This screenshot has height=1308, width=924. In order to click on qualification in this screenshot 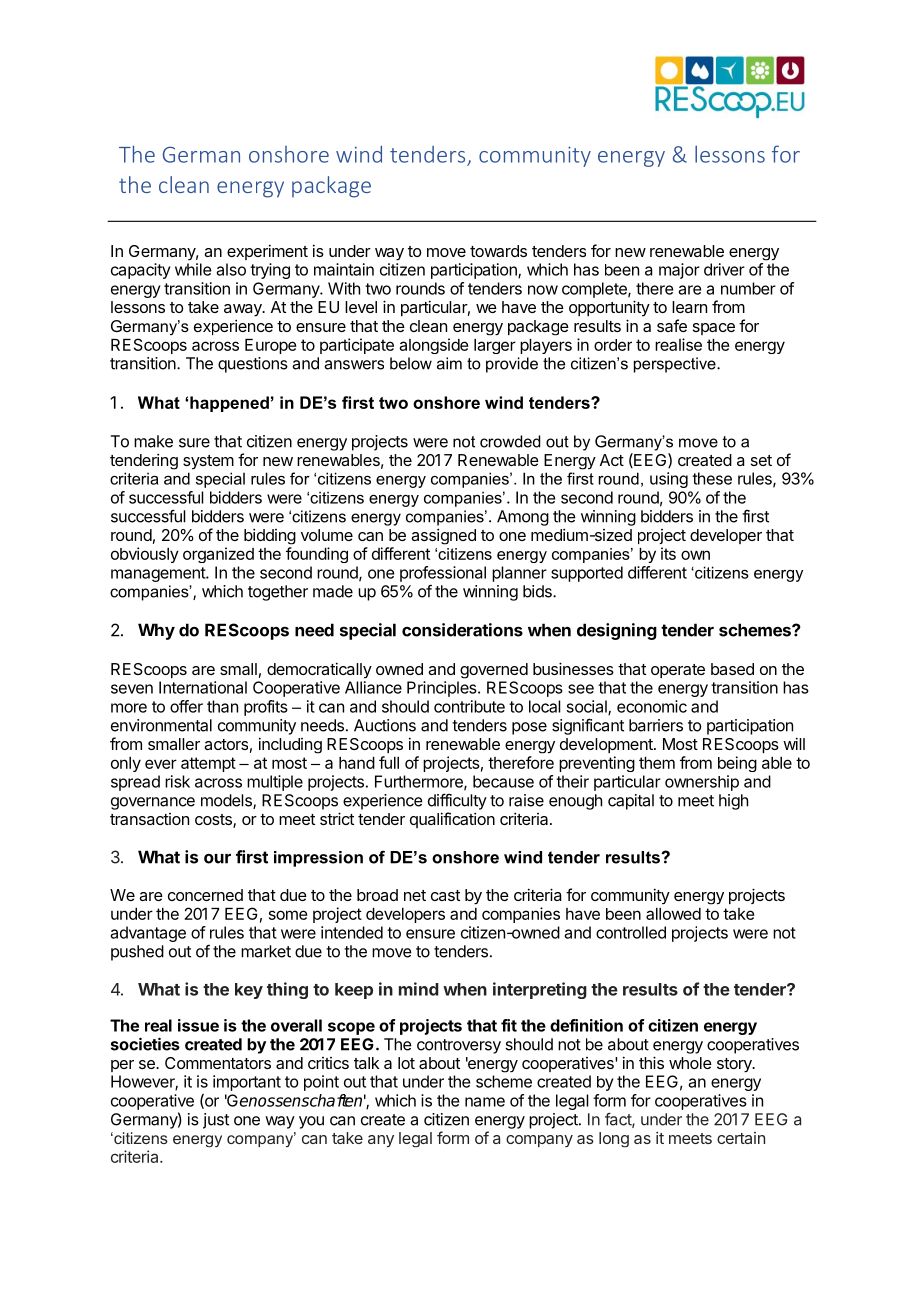, I will do `click(452, 820)`.
